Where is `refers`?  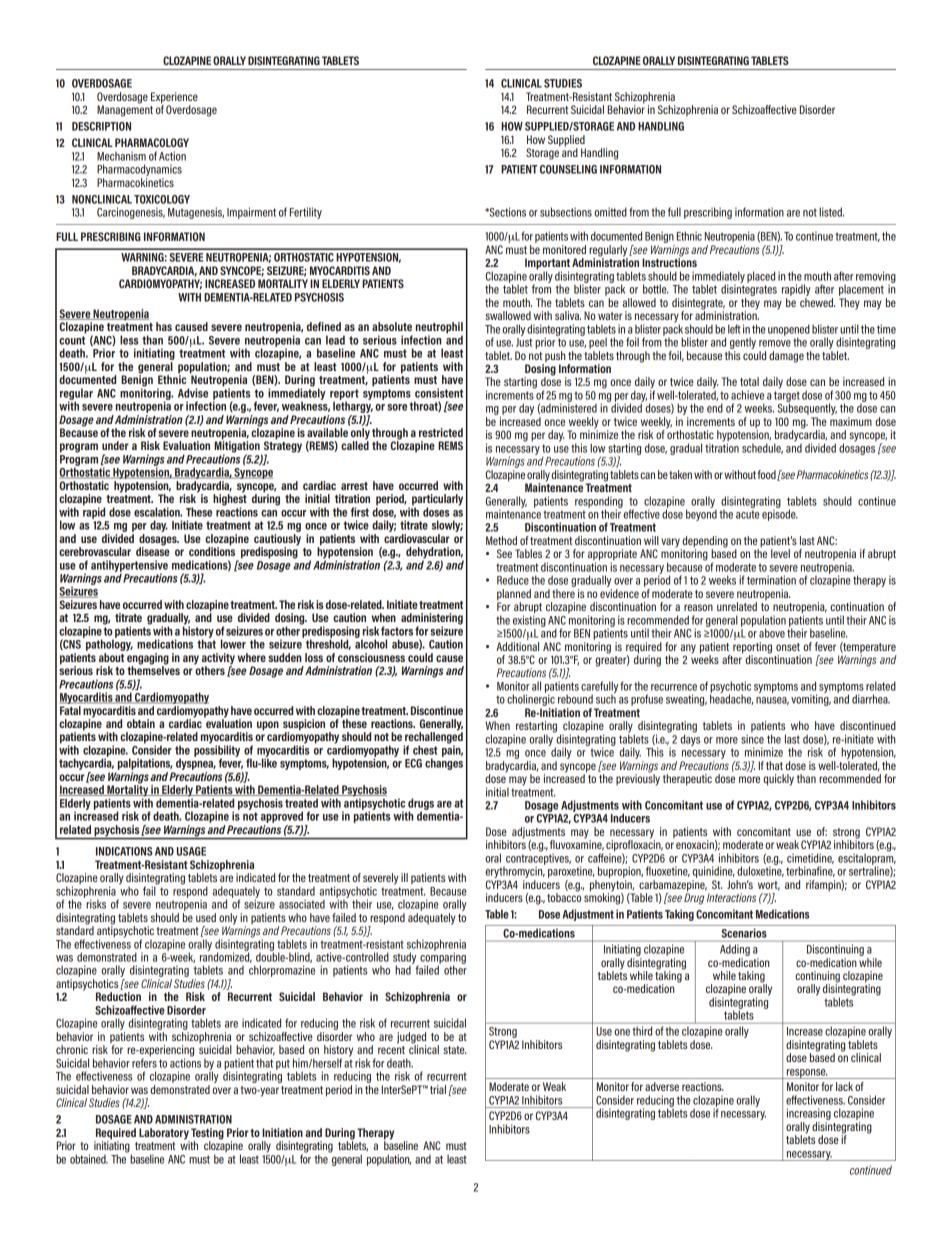 refers is located at coordinates (144, 1062).
